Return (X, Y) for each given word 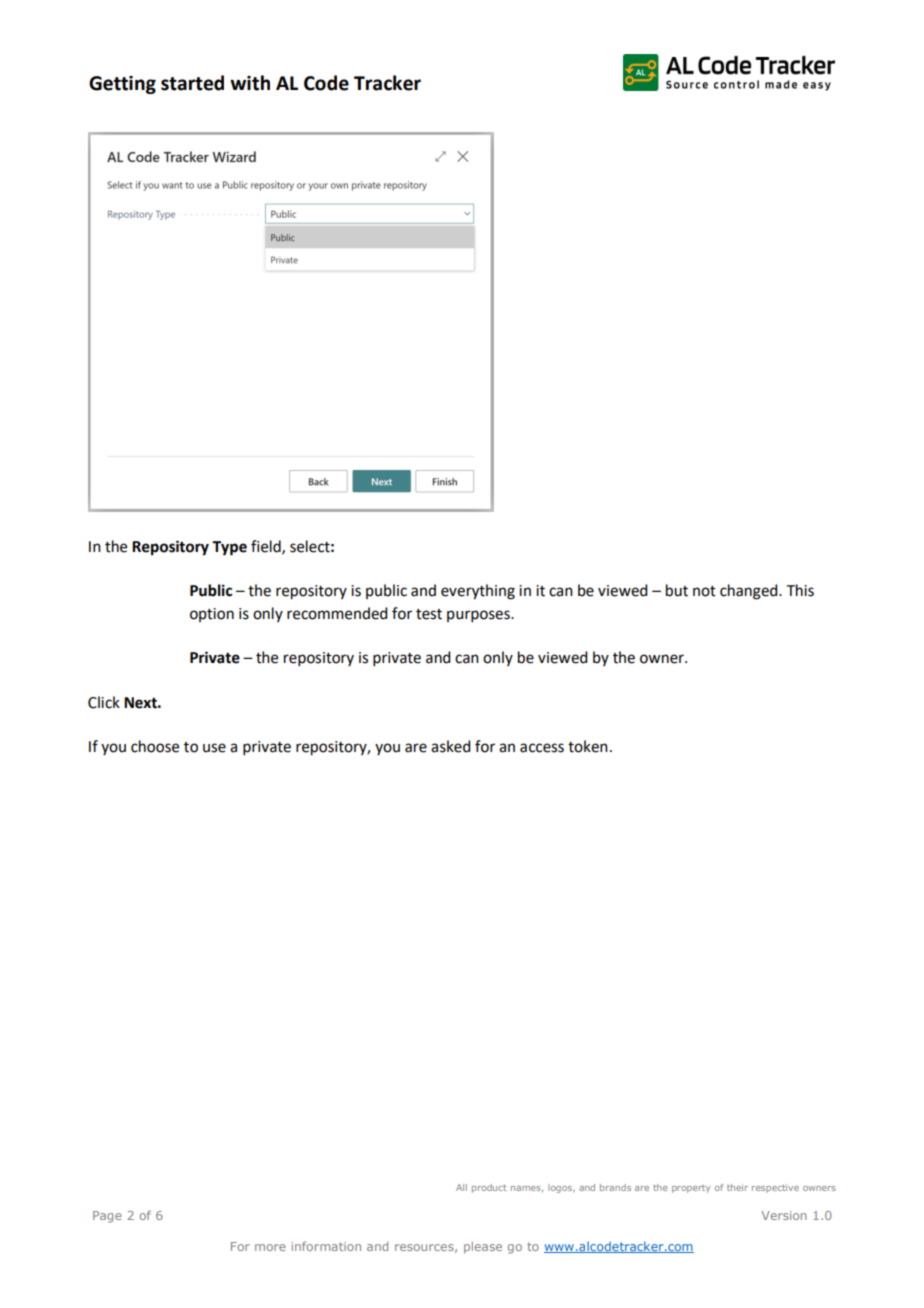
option (212, 615)
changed (750, 592)
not (704, 591)
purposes (479, 616)
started (192, 83)
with (250, 83)
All (461, 1187)
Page (107, 1217)
